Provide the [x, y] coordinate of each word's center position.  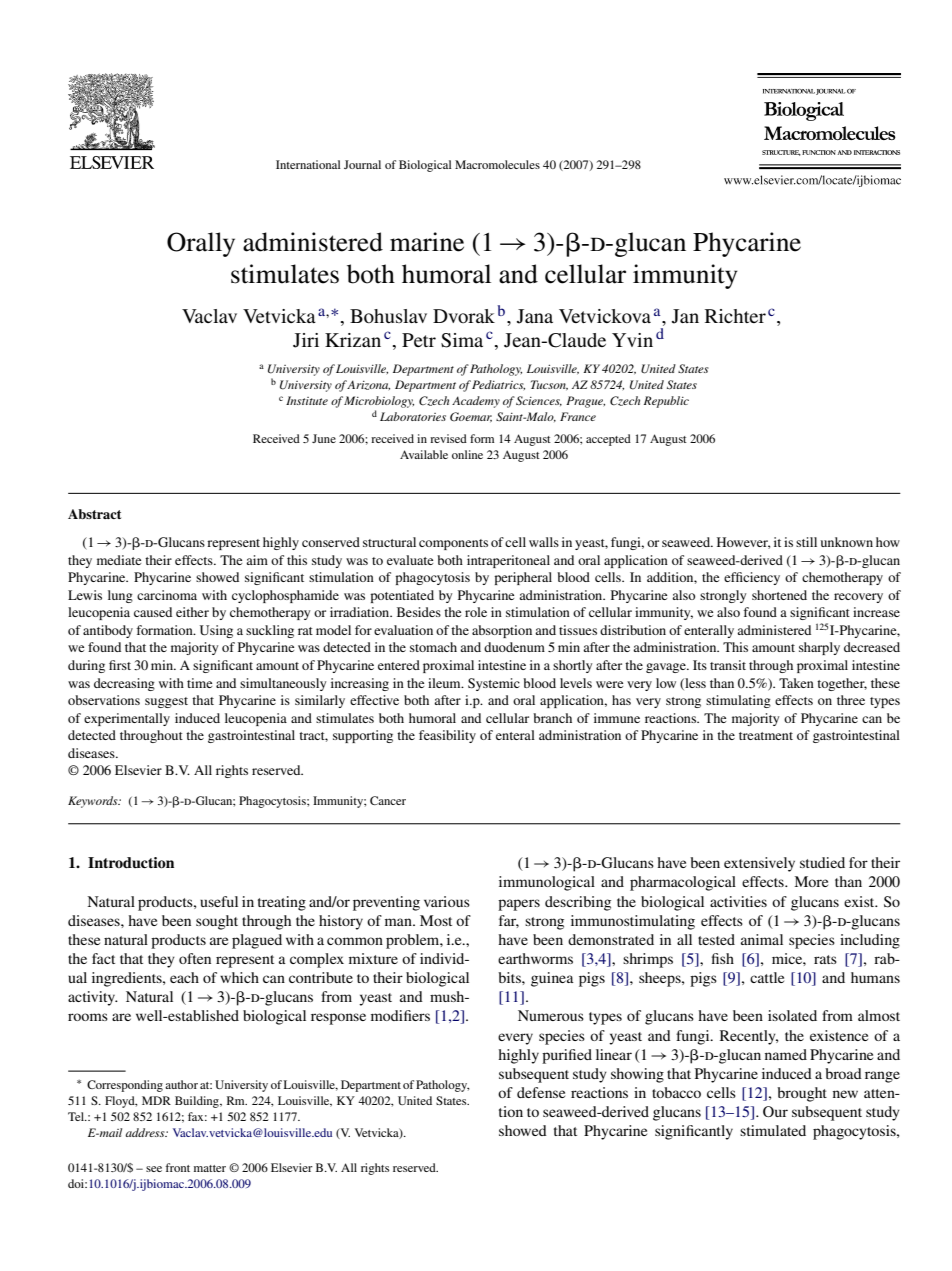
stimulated [773, 1130]
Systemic [494, 684]
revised [448, 438]
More [811, 881]
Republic [666, 402]
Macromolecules [497, 164]
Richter [735, 316]
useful [219, 901]
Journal [362, 164]
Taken [796, 683]
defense [541, 1092]
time [199, 683]
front [178, 1167]
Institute [307, 400]
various [447, 901]
